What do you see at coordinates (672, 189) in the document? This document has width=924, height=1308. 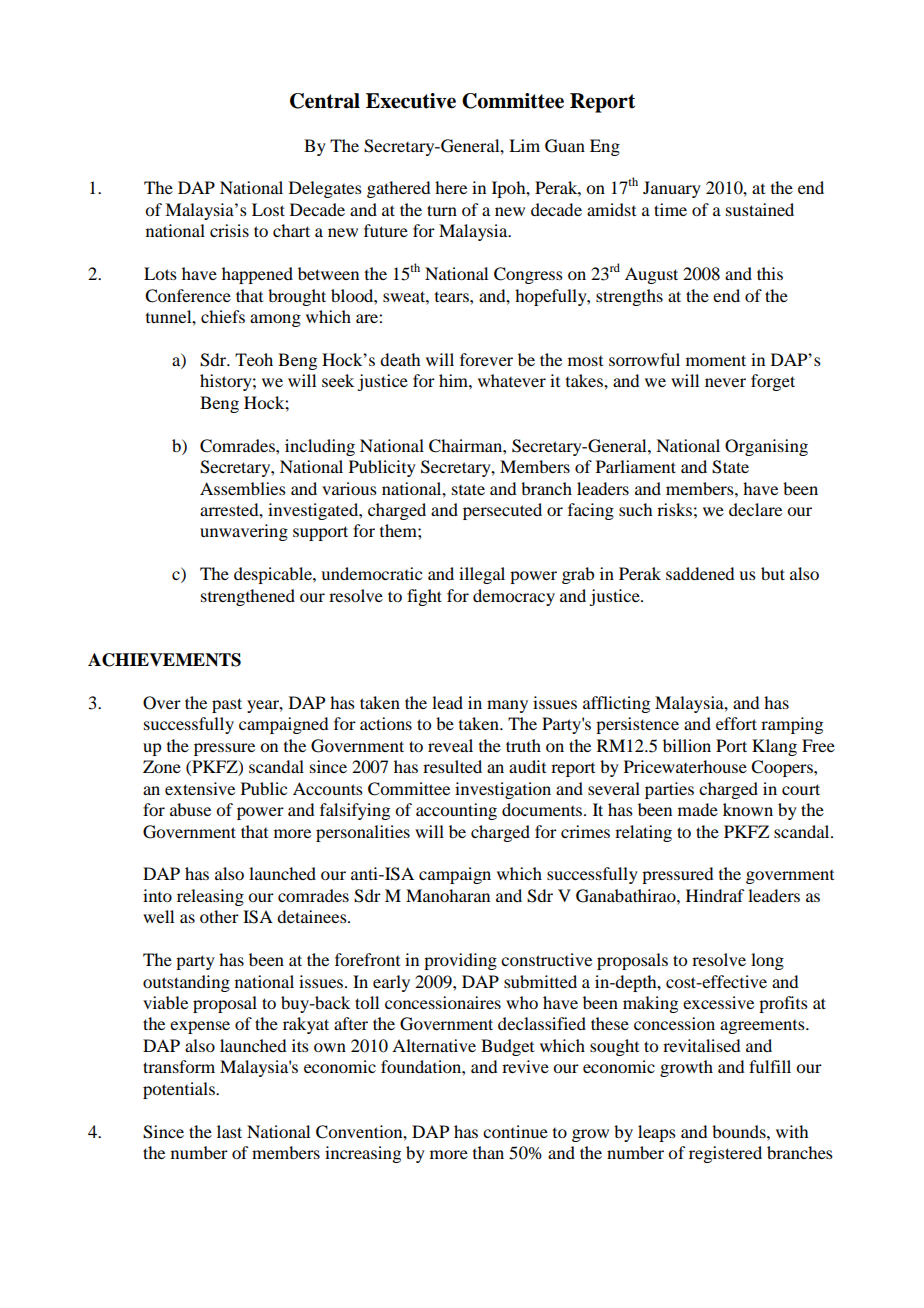 I see `January` at bounding box center [672, 189].
